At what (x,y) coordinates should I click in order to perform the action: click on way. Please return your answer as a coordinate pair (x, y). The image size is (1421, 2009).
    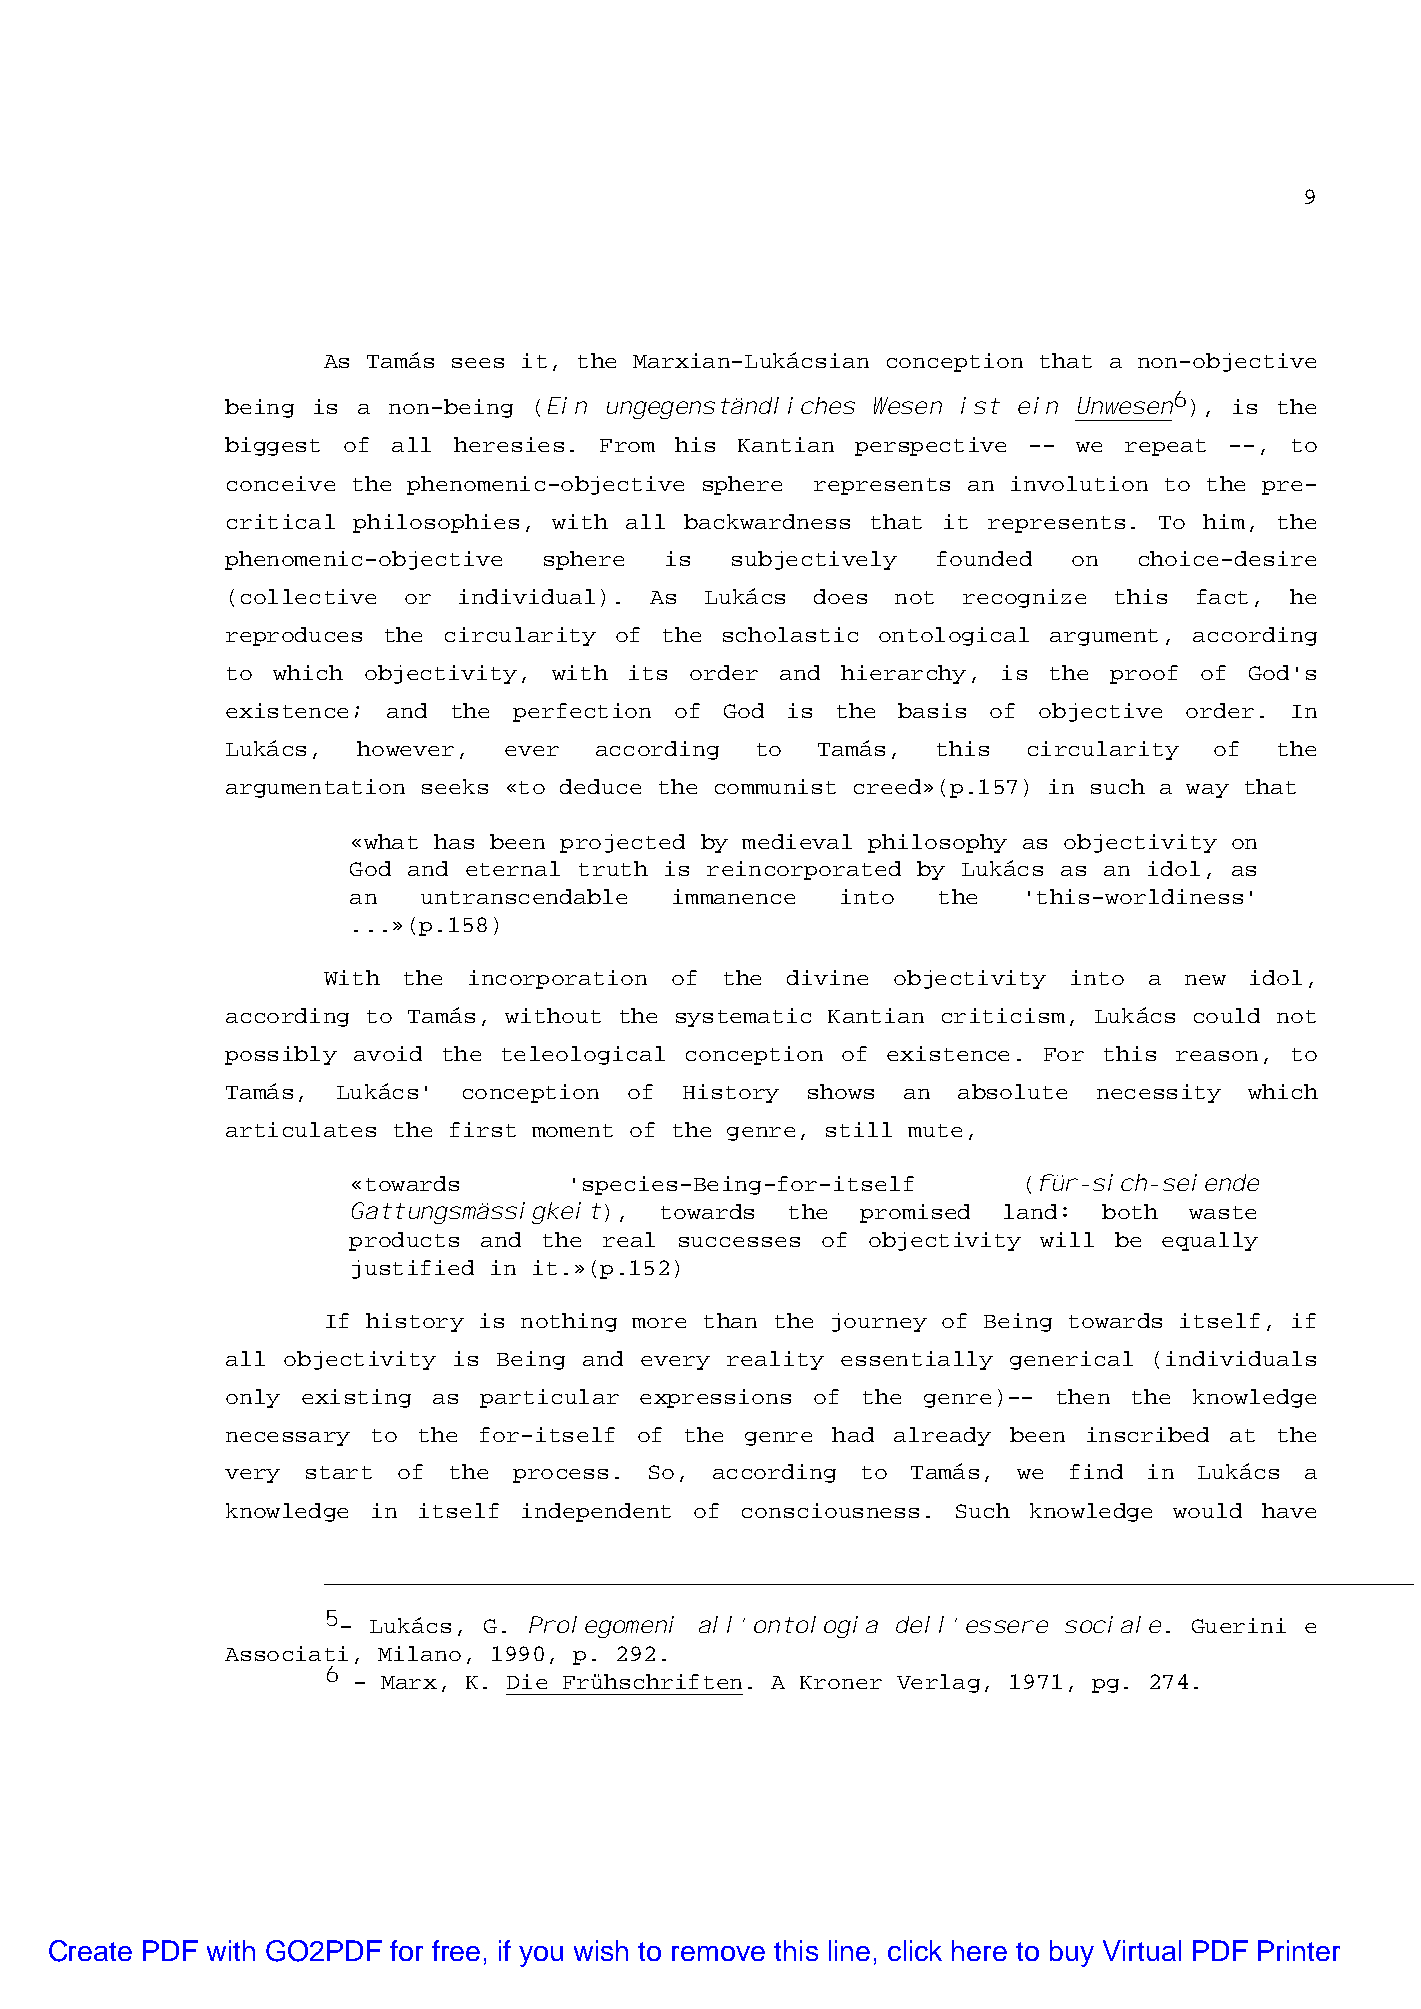
    Looking at the image, I should click on (1207, 791).
